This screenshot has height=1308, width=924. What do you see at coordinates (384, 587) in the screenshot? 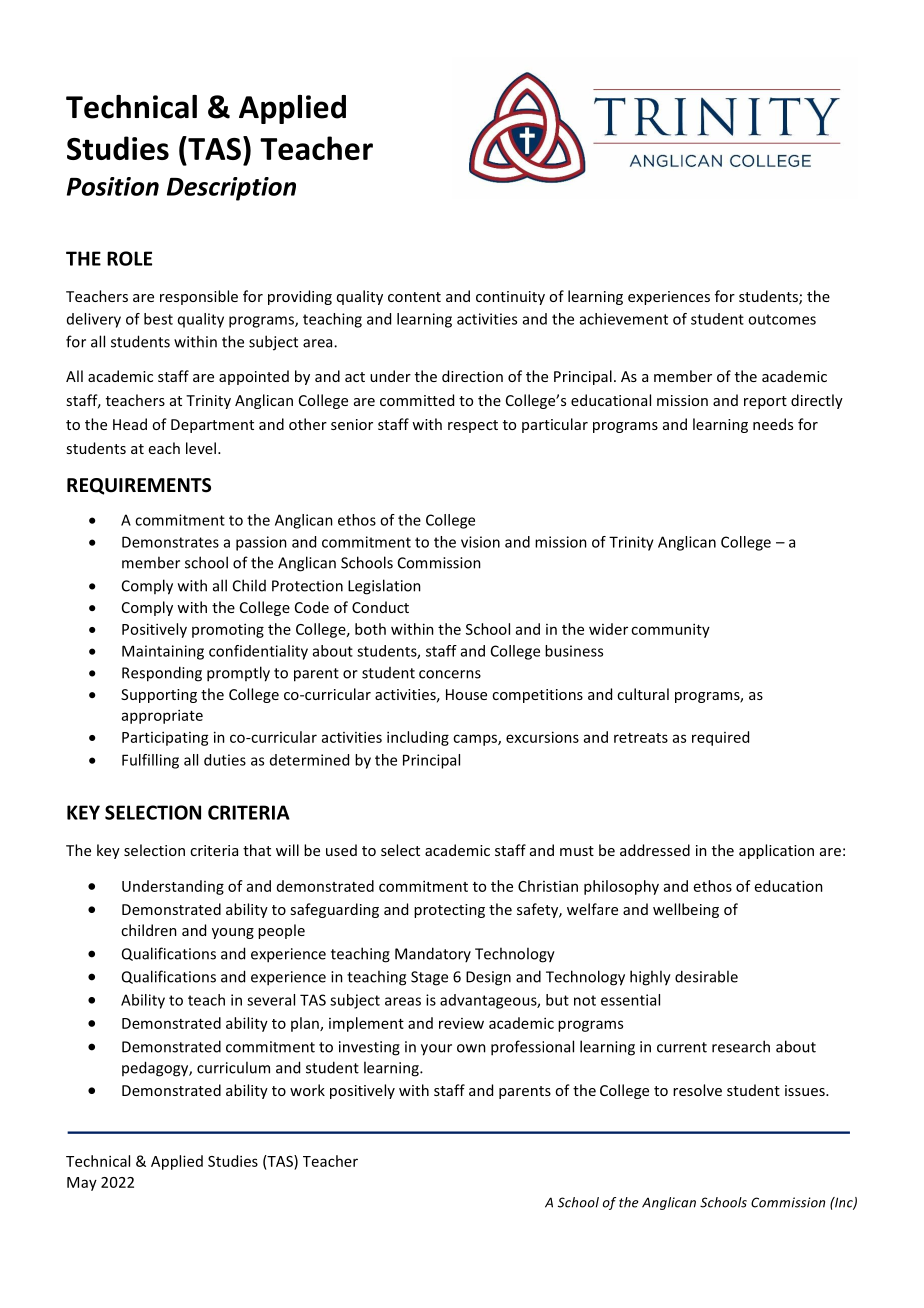
I see `Legislation` at bounding box center [384, 587].
